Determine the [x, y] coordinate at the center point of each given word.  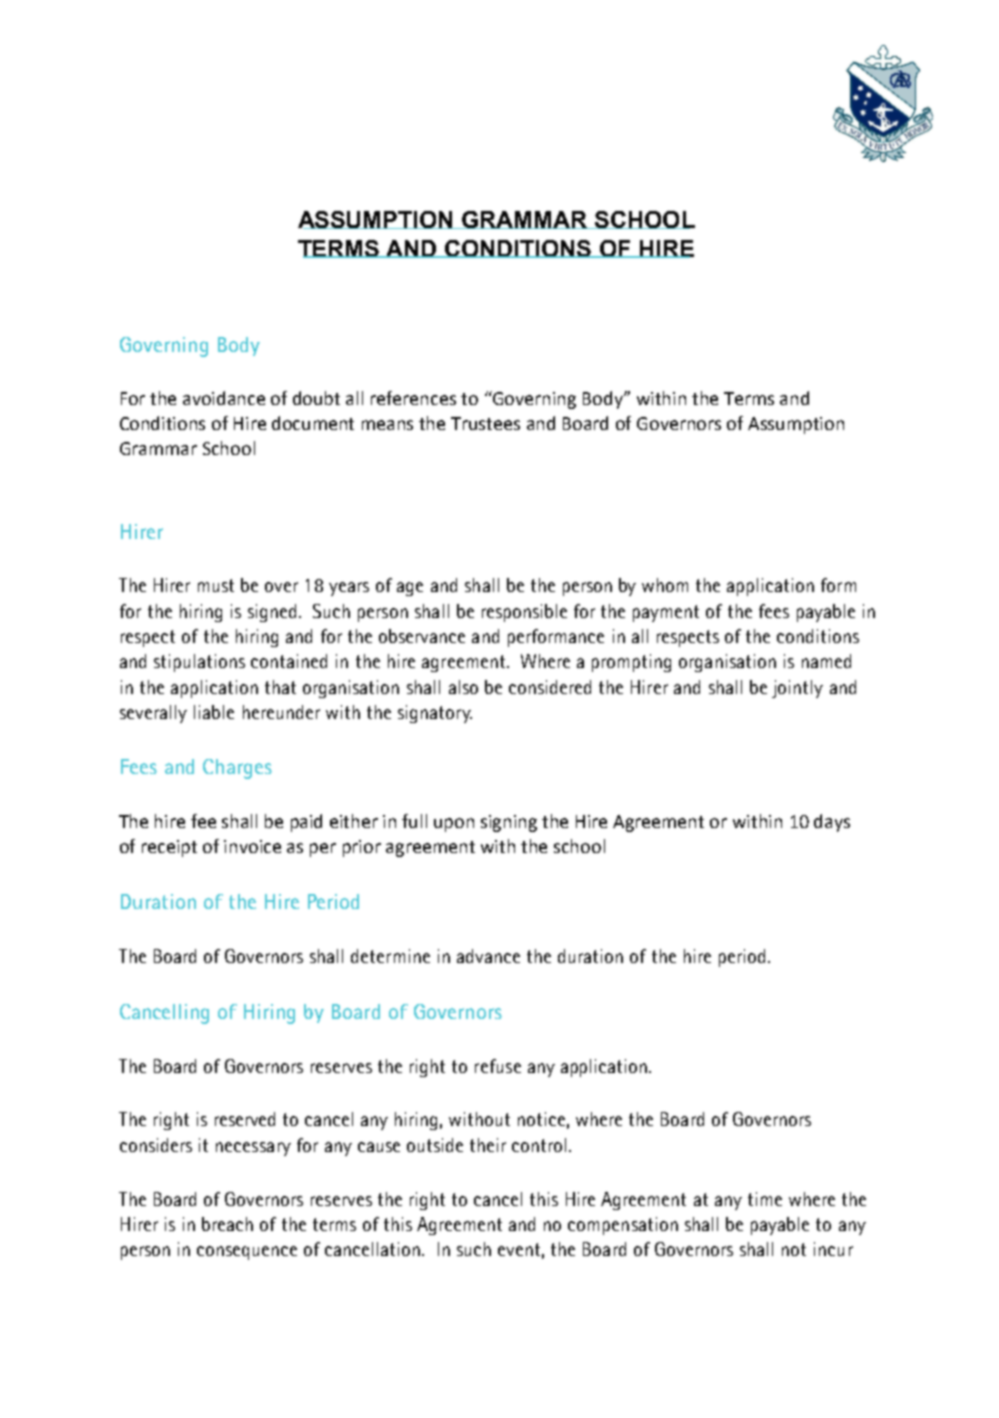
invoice [252, 846]
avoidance [224, 398]
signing [509, 823]
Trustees [485, 423]
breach [227, 1224]
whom [665, 585]
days [832, 823]
